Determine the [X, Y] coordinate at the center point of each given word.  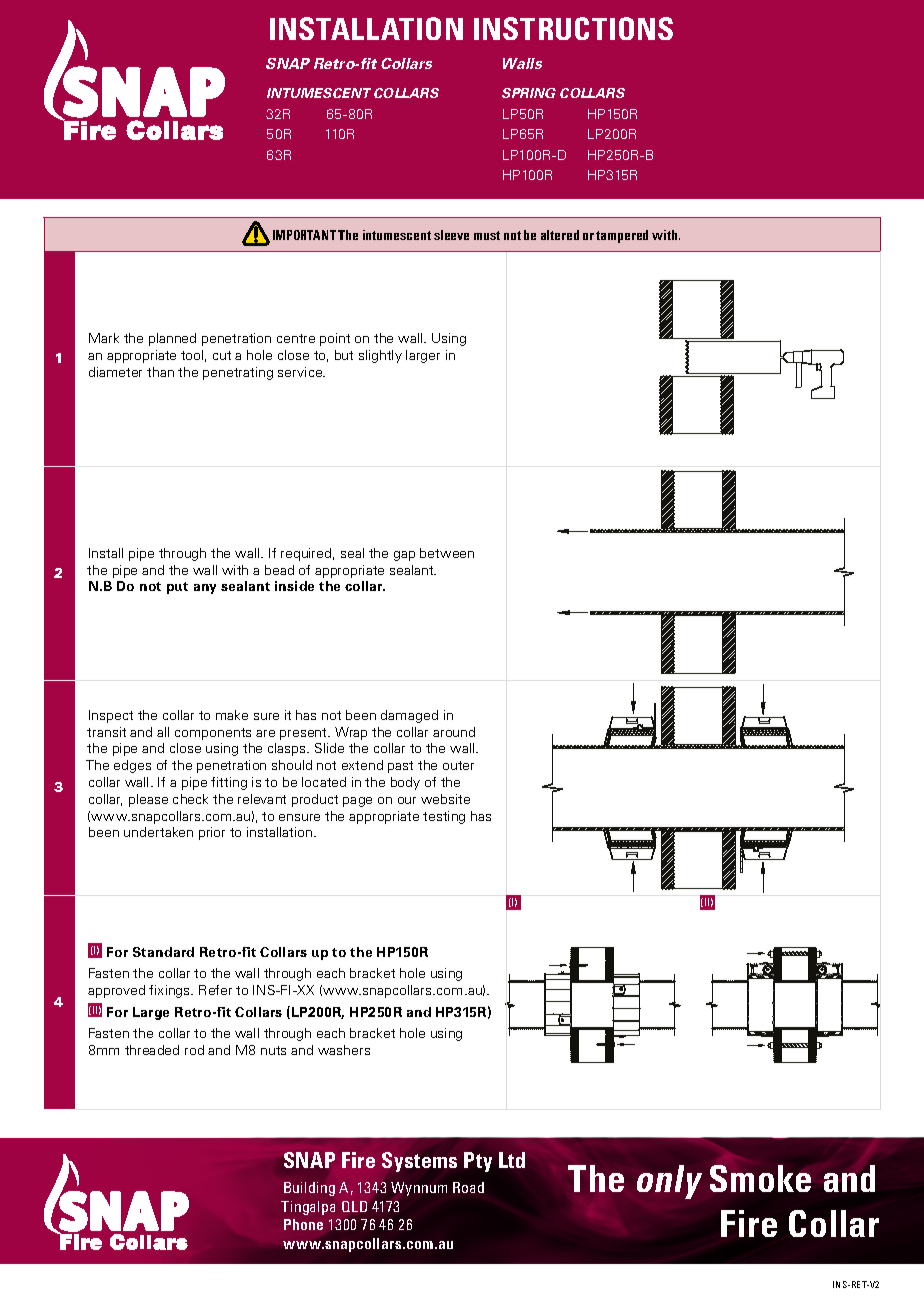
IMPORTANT [304, 235]
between [447, 553]
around [454, 732]
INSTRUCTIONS [573, 28]
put [177, 588]
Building [309, 1189]
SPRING [529, 93]
